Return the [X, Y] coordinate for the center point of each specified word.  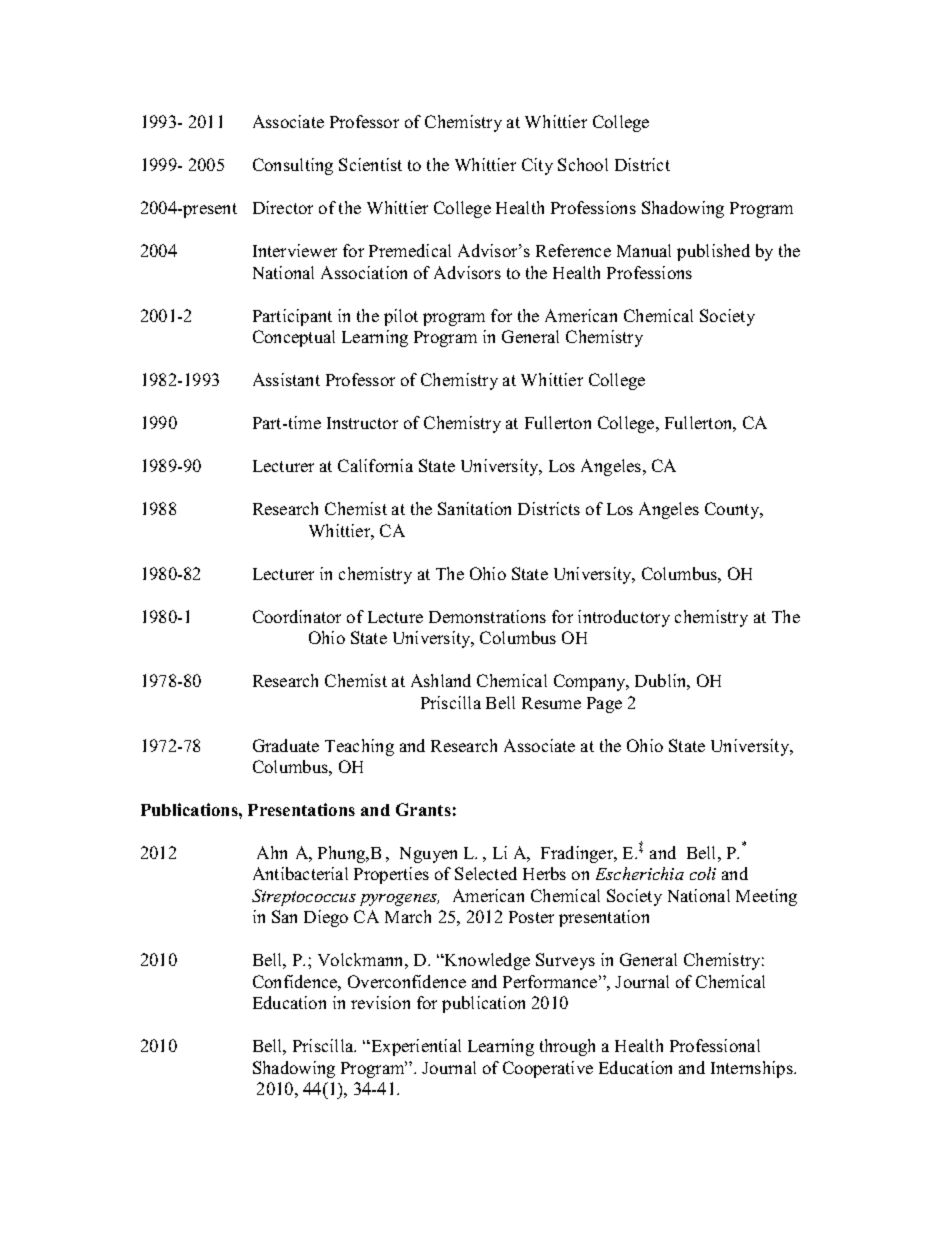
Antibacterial [300, 873]
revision [380, 1002]
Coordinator [297, 616]
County [733, 510]
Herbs [544, 873]
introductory [624, 618]
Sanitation [474, 508]
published [713, 252]
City [537, 166]
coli [703, 873]
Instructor [362, 423]
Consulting [293, 166]
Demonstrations [487, 616]
